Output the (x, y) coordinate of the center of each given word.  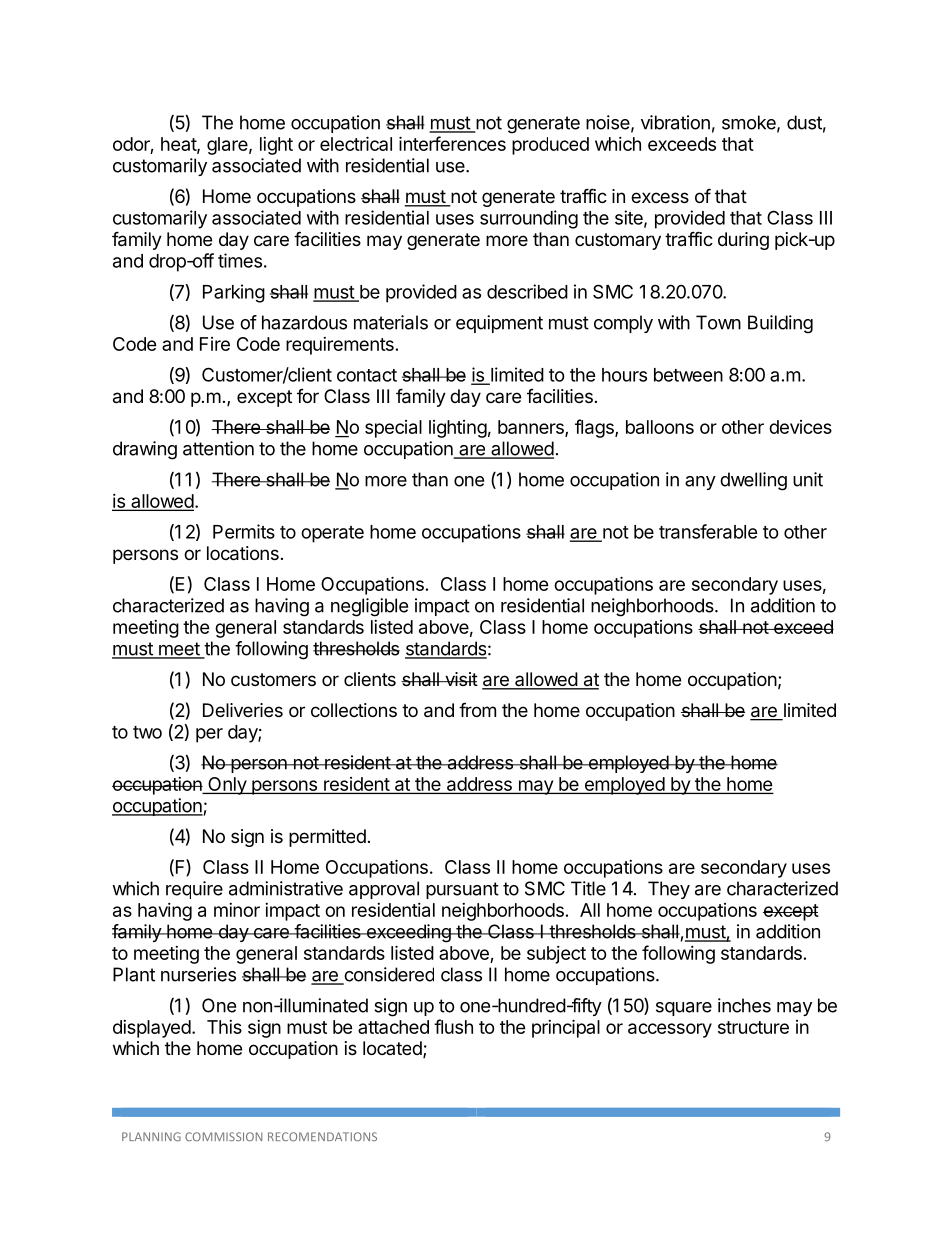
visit (460, 679)
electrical (356, 143)
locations (243, 553)
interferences (452, 143)
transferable (708, 531)
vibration (675, 122)
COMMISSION (223, 1136)
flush (453, 1026)
